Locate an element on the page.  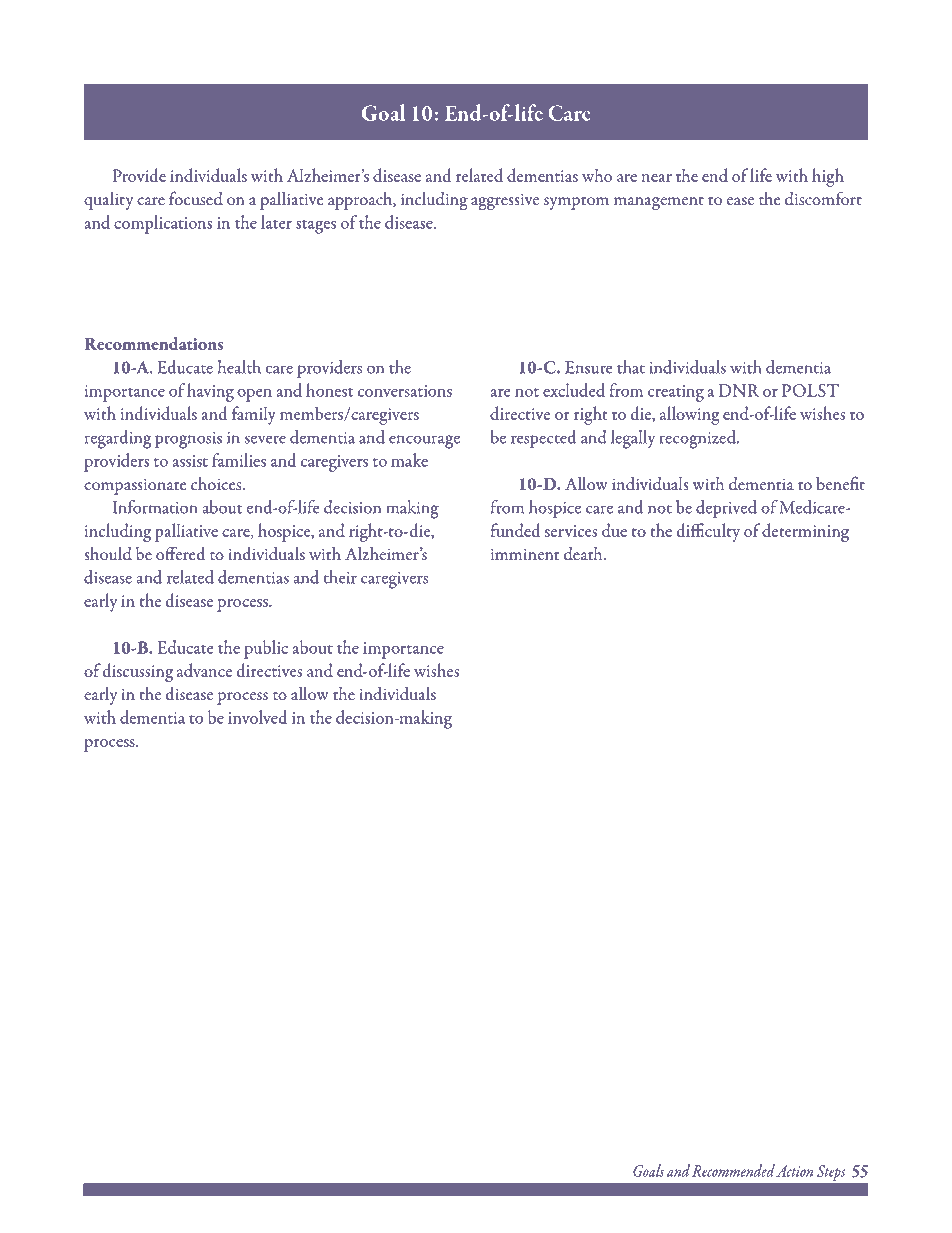
involved is located at coordinates (257, 717).
